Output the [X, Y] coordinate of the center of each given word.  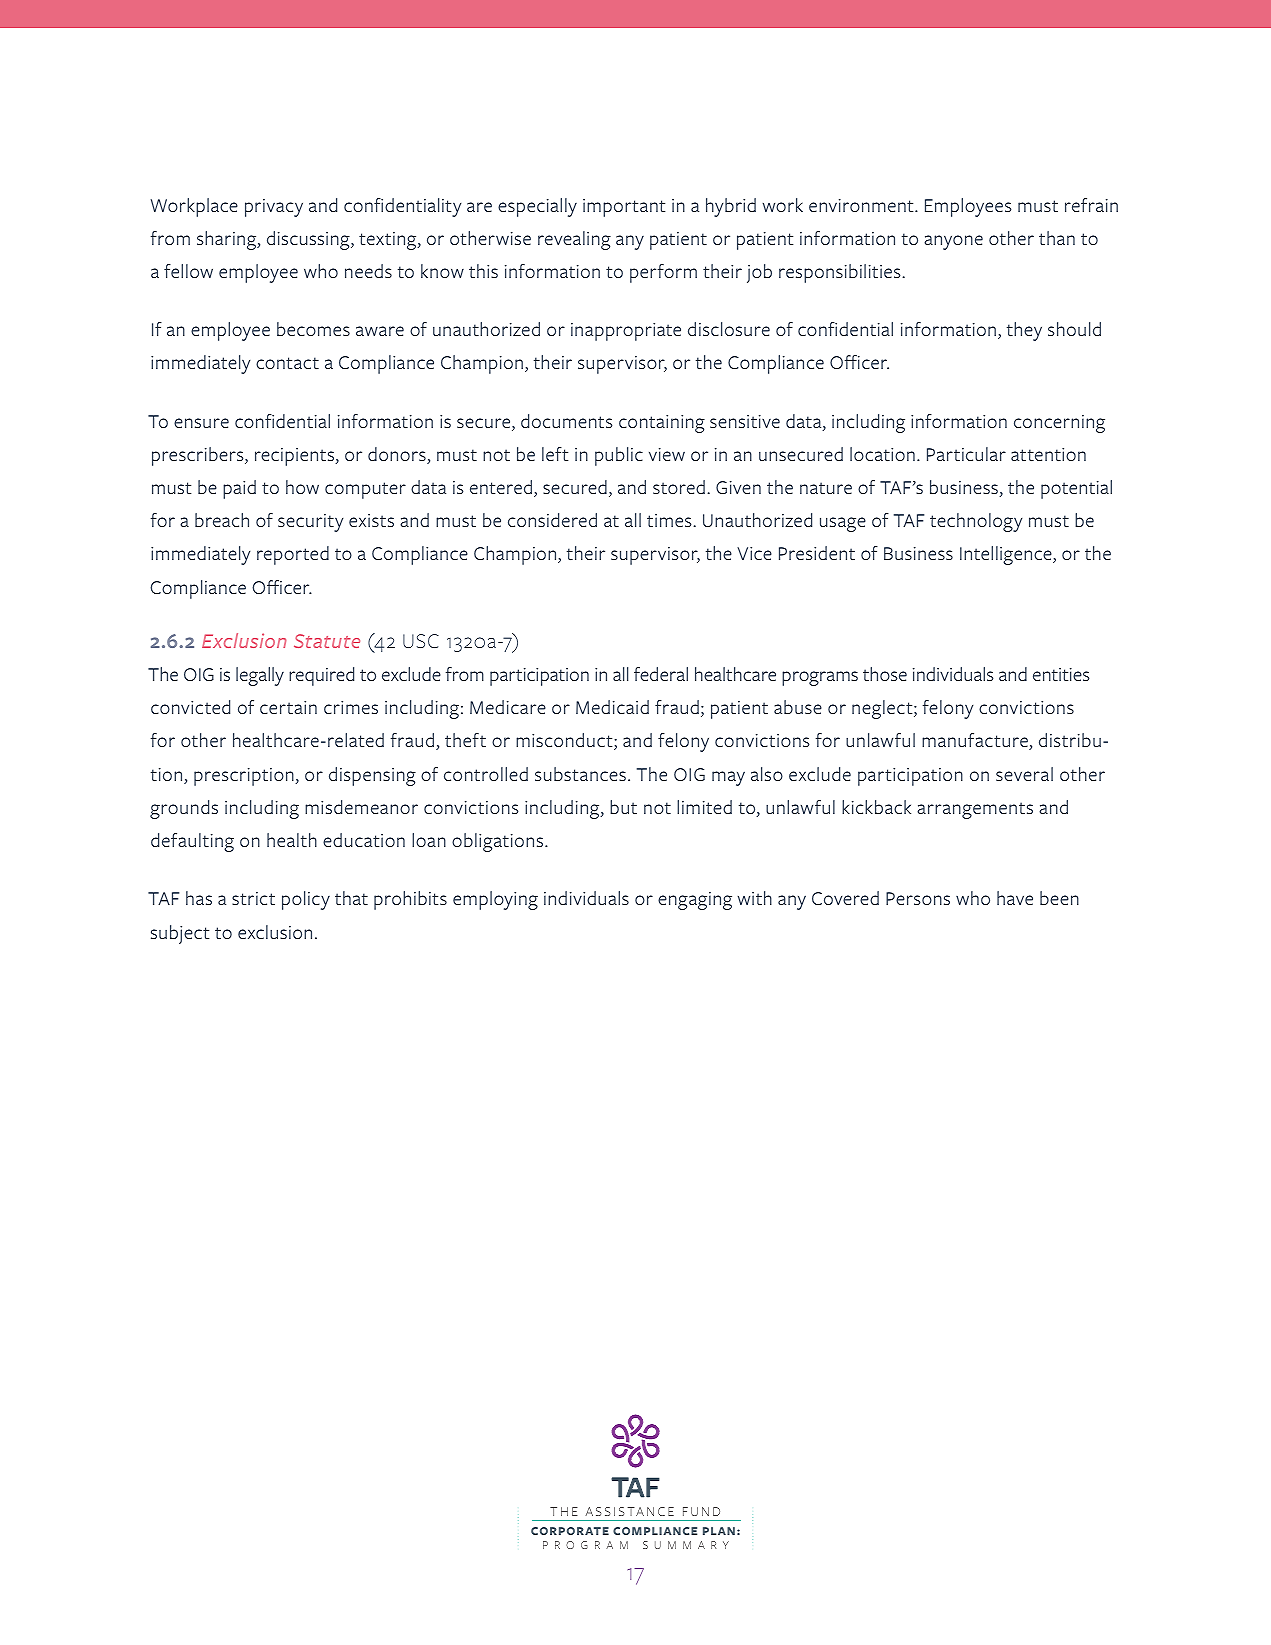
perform [663, 273]
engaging [695, 901]
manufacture [976, 741]
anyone [953, 242]
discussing [309, 240]
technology [976, 522]
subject [180, 934]
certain [288, 708]
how [302, 487]
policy [306, 900]
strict [253, 898]
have [1015, 898]
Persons [918, 898]
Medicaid [612, 707]
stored [679, 487]
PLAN [719, 1531]
